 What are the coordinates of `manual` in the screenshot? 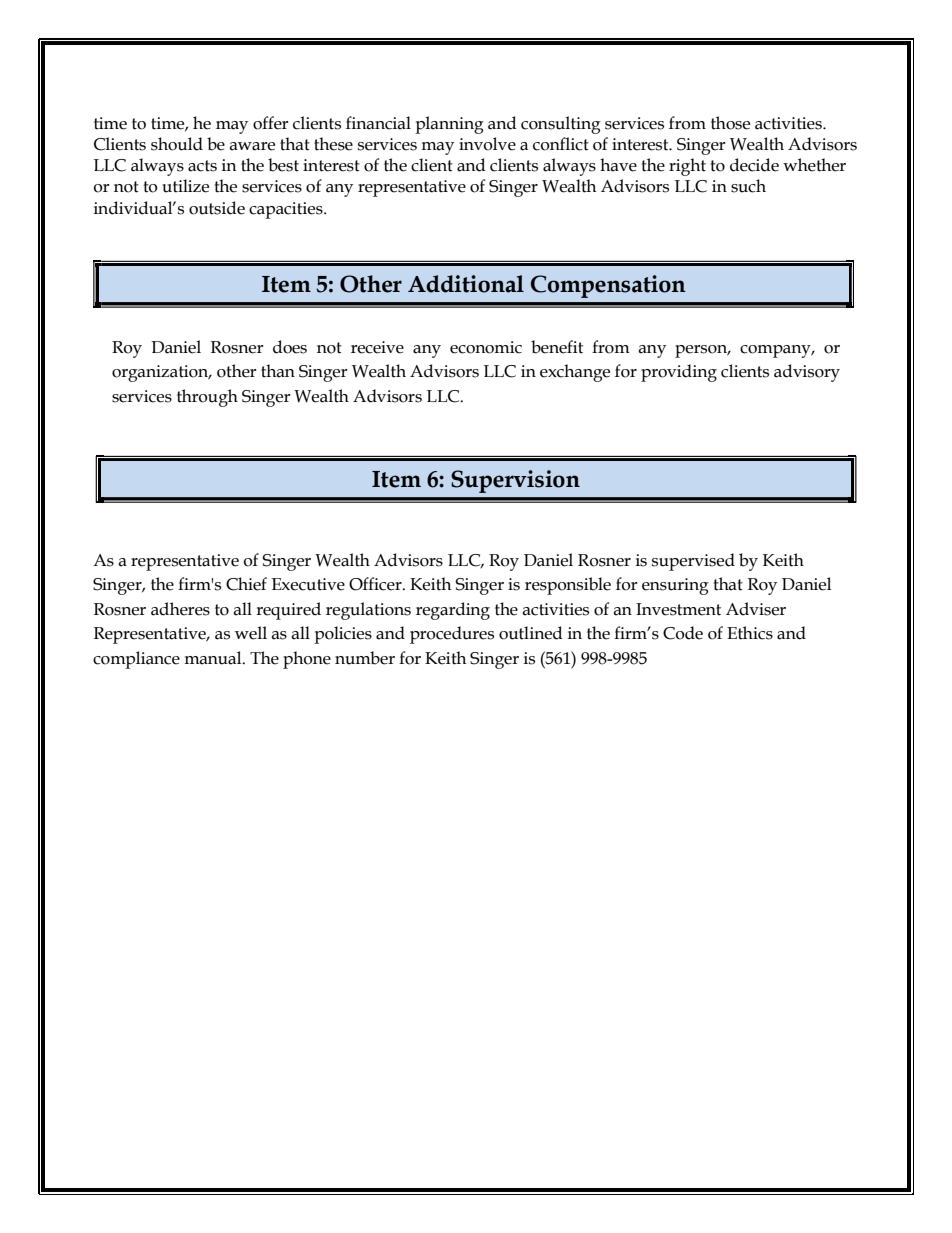 It's located at (214, 658).
